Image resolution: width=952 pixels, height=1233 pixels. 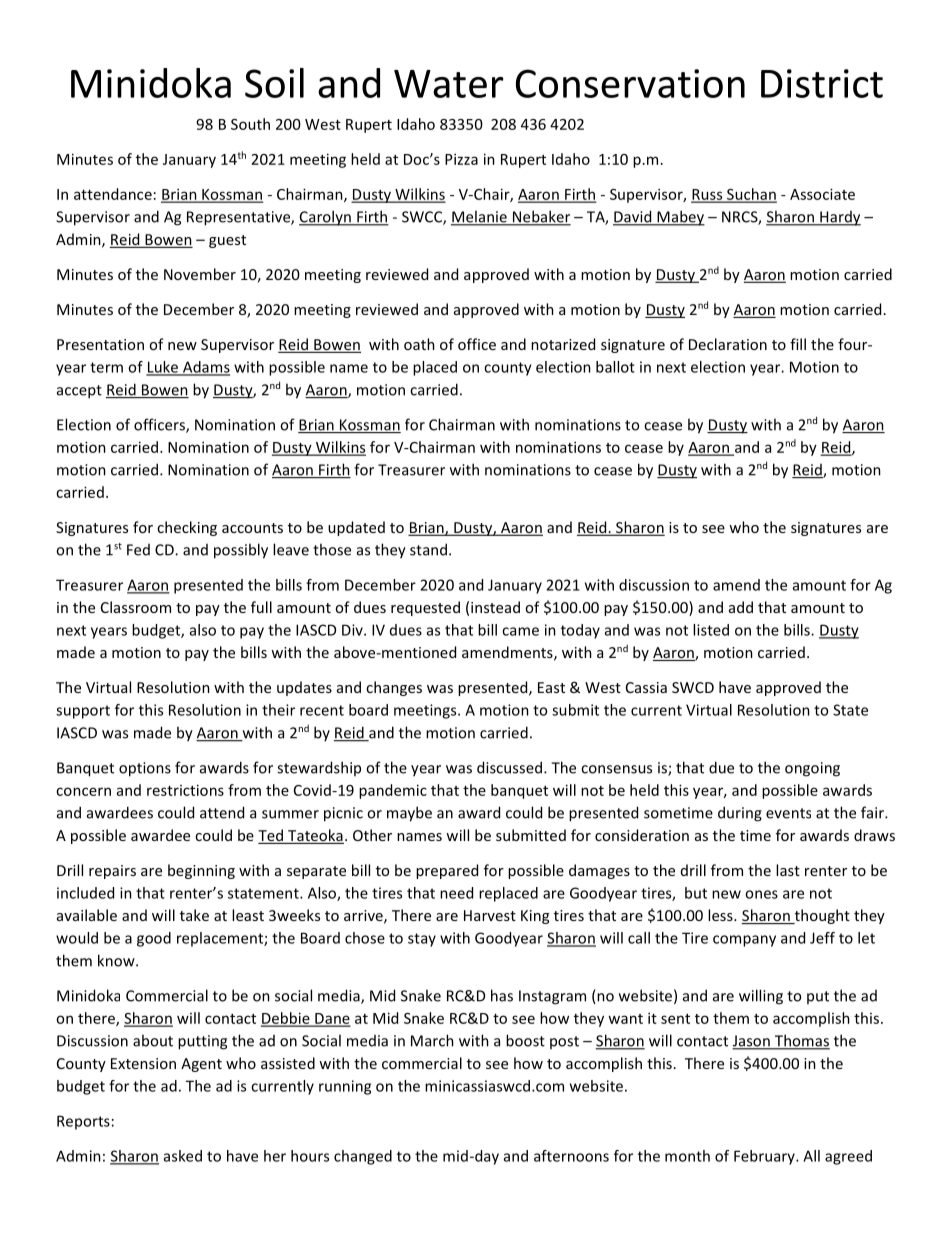 What do you see at coordinates (798, 344) in the image?
I see `fill` at bounding box center [798, 344].
